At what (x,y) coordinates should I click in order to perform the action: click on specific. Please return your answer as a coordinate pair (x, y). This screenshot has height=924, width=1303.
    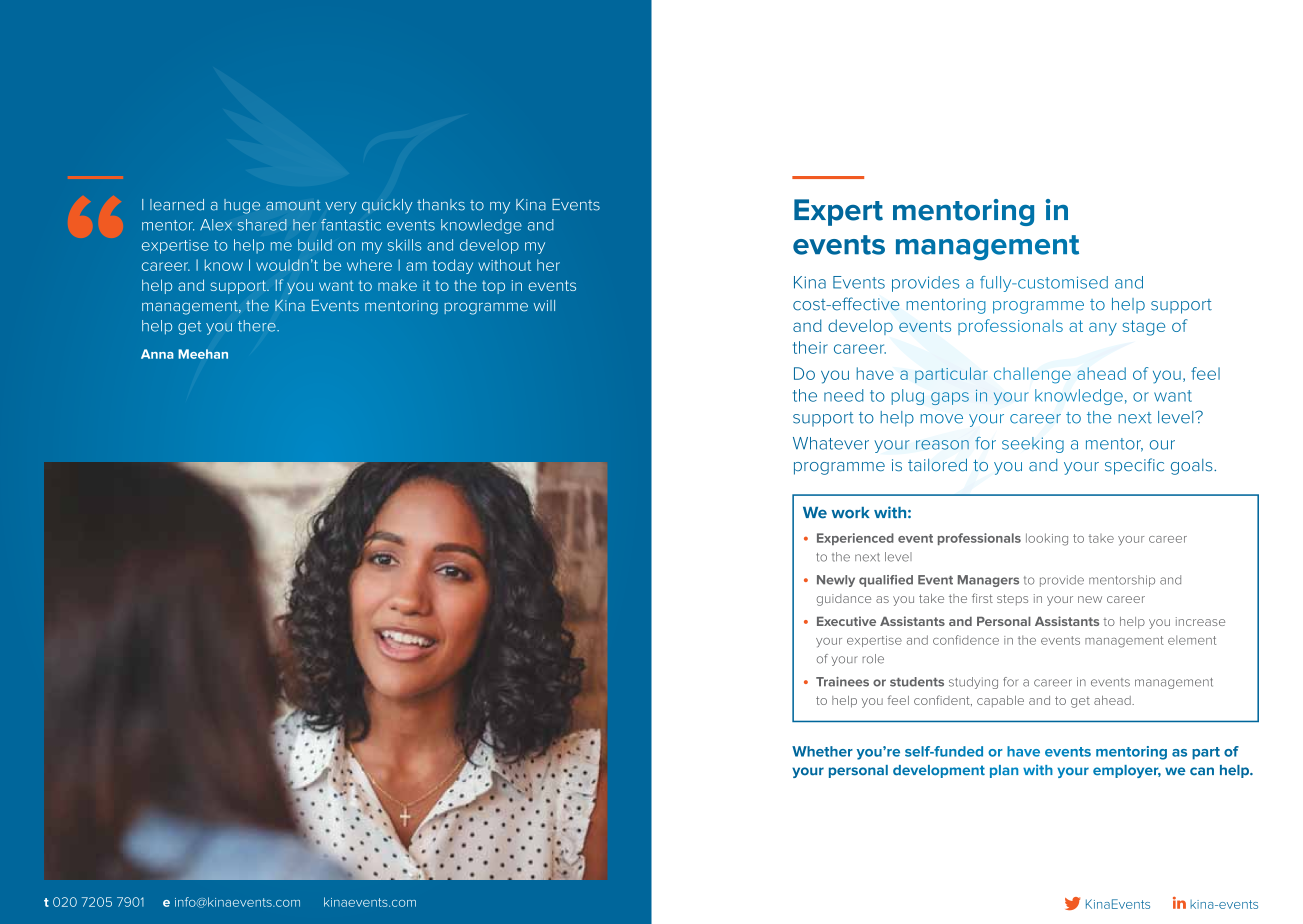
    Looking at the image, I should click on (1134, 466).
